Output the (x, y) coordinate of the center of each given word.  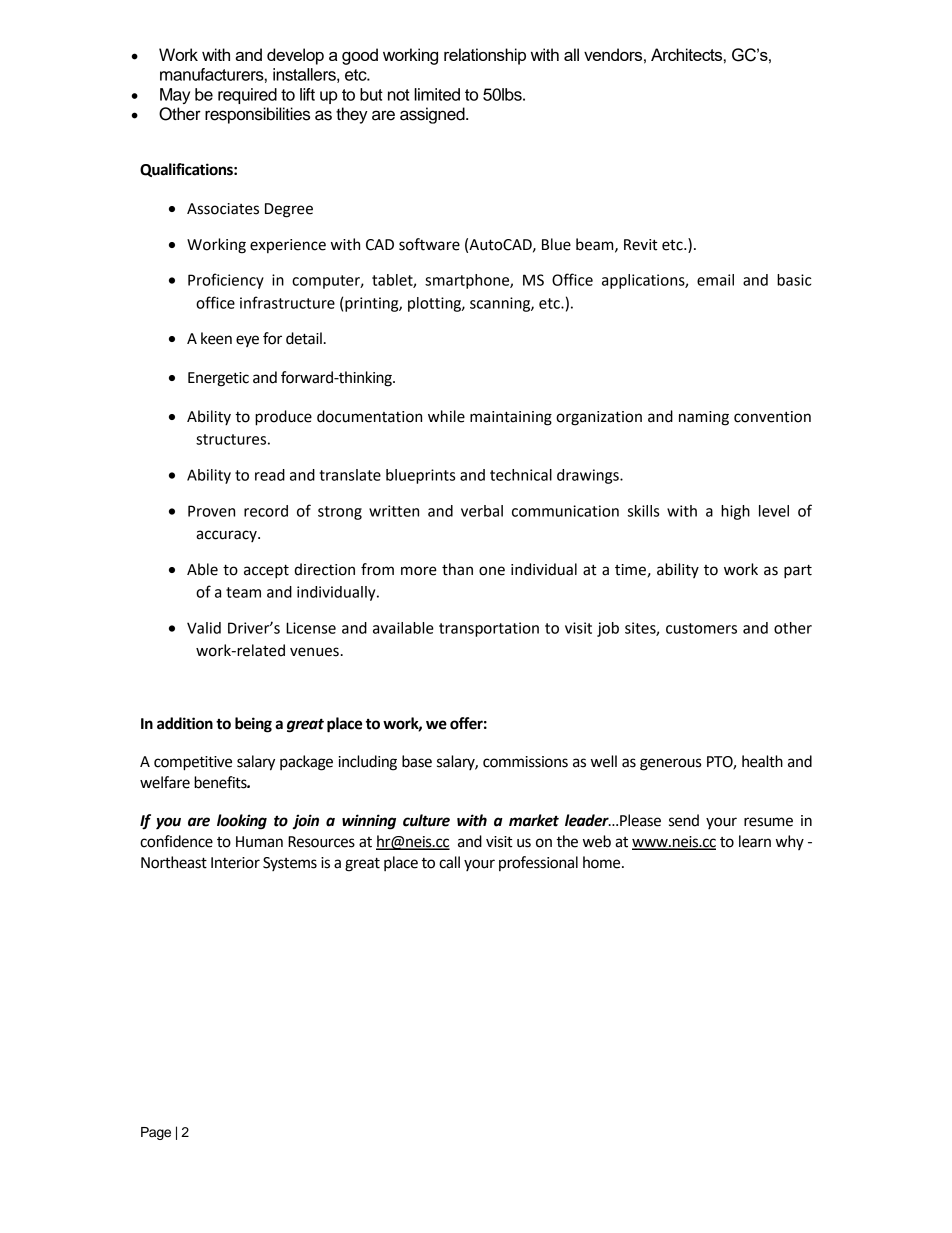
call (449, 862)
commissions (525, 762)
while (446, 416)
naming (704, 418)
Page (156, 1133)
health (762, 761)
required (247, 96)
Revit (641, 245)
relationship (485, 56)
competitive (193, 763)
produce (283, 418)
